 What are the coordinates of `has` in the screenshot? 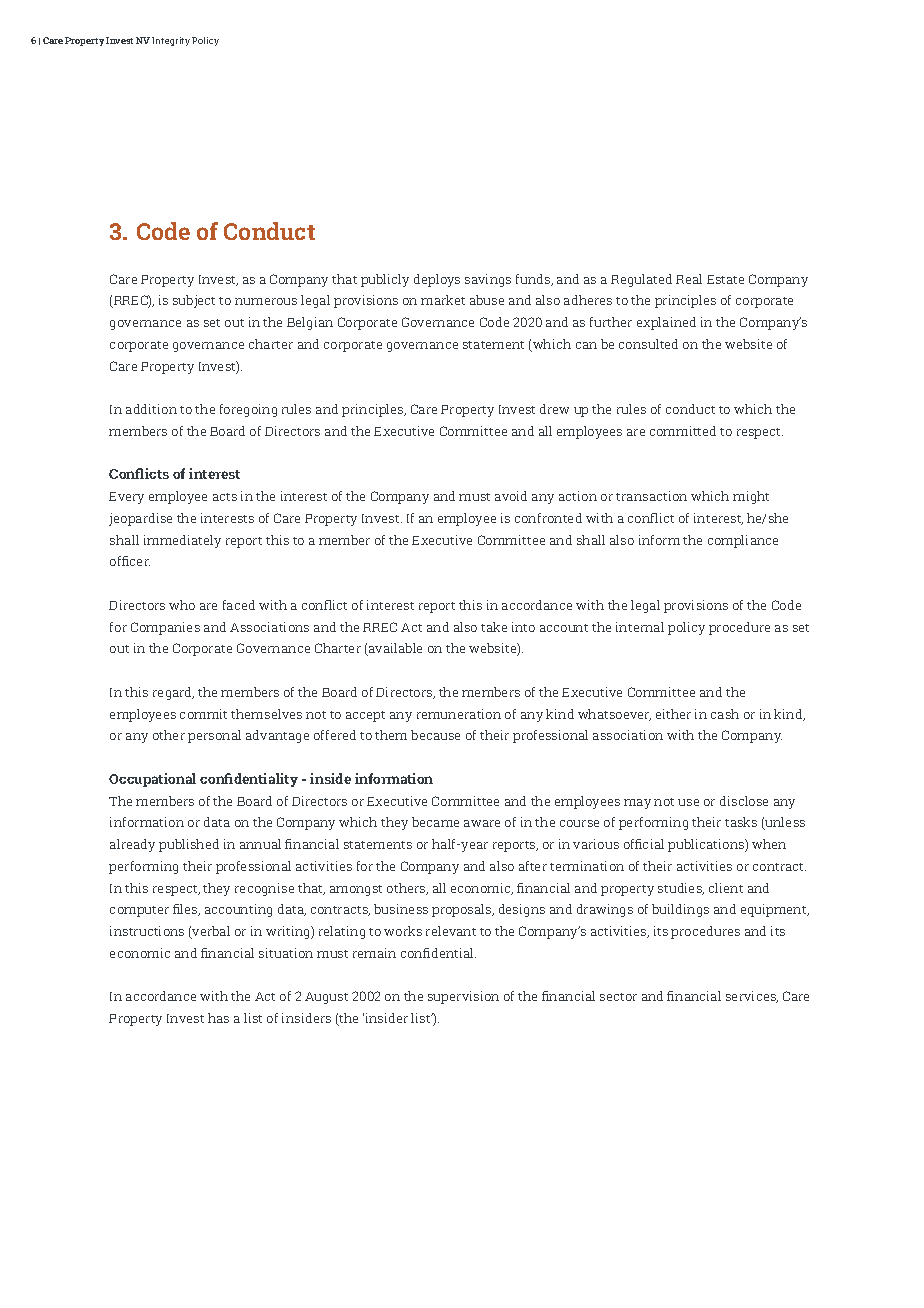 It's located at (218, 1018).
